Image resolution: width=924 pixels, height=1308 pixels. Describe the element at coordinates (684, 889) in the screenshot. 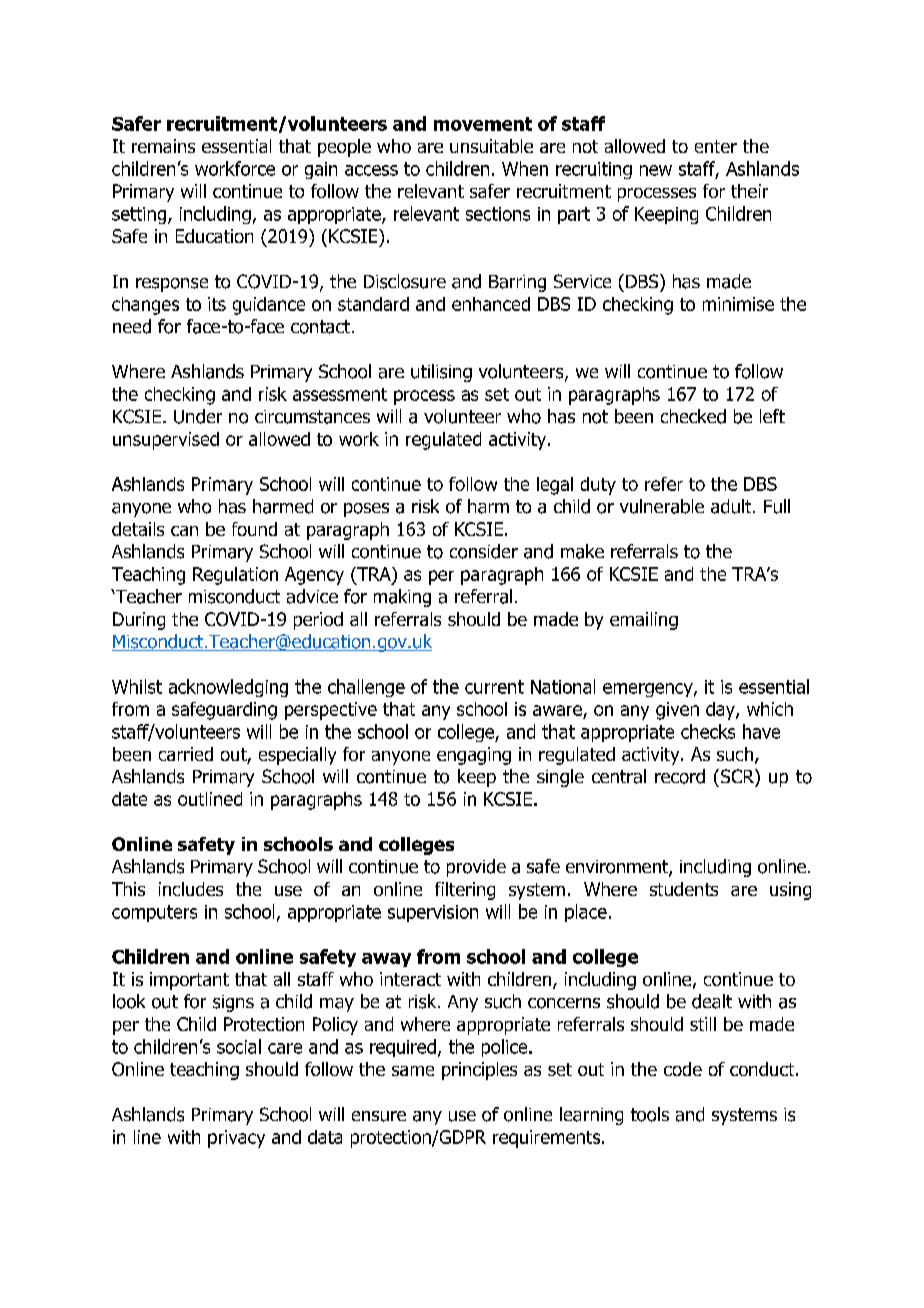

I see `students` at that location.
